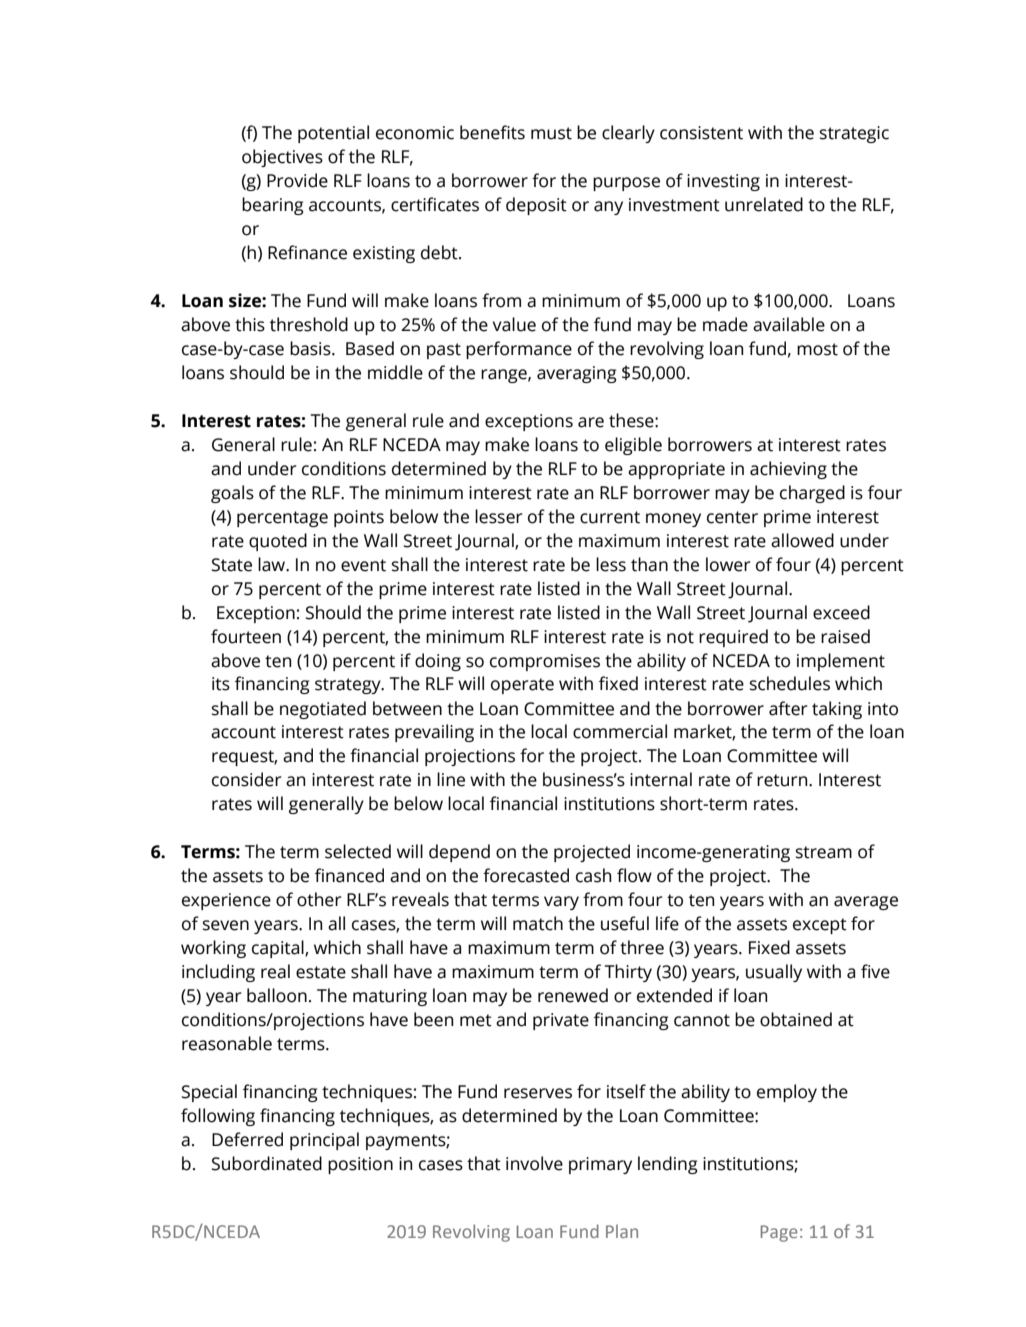  Describe the element at coordinates (551, 133) in the screenshot. I see `must` at that location.
